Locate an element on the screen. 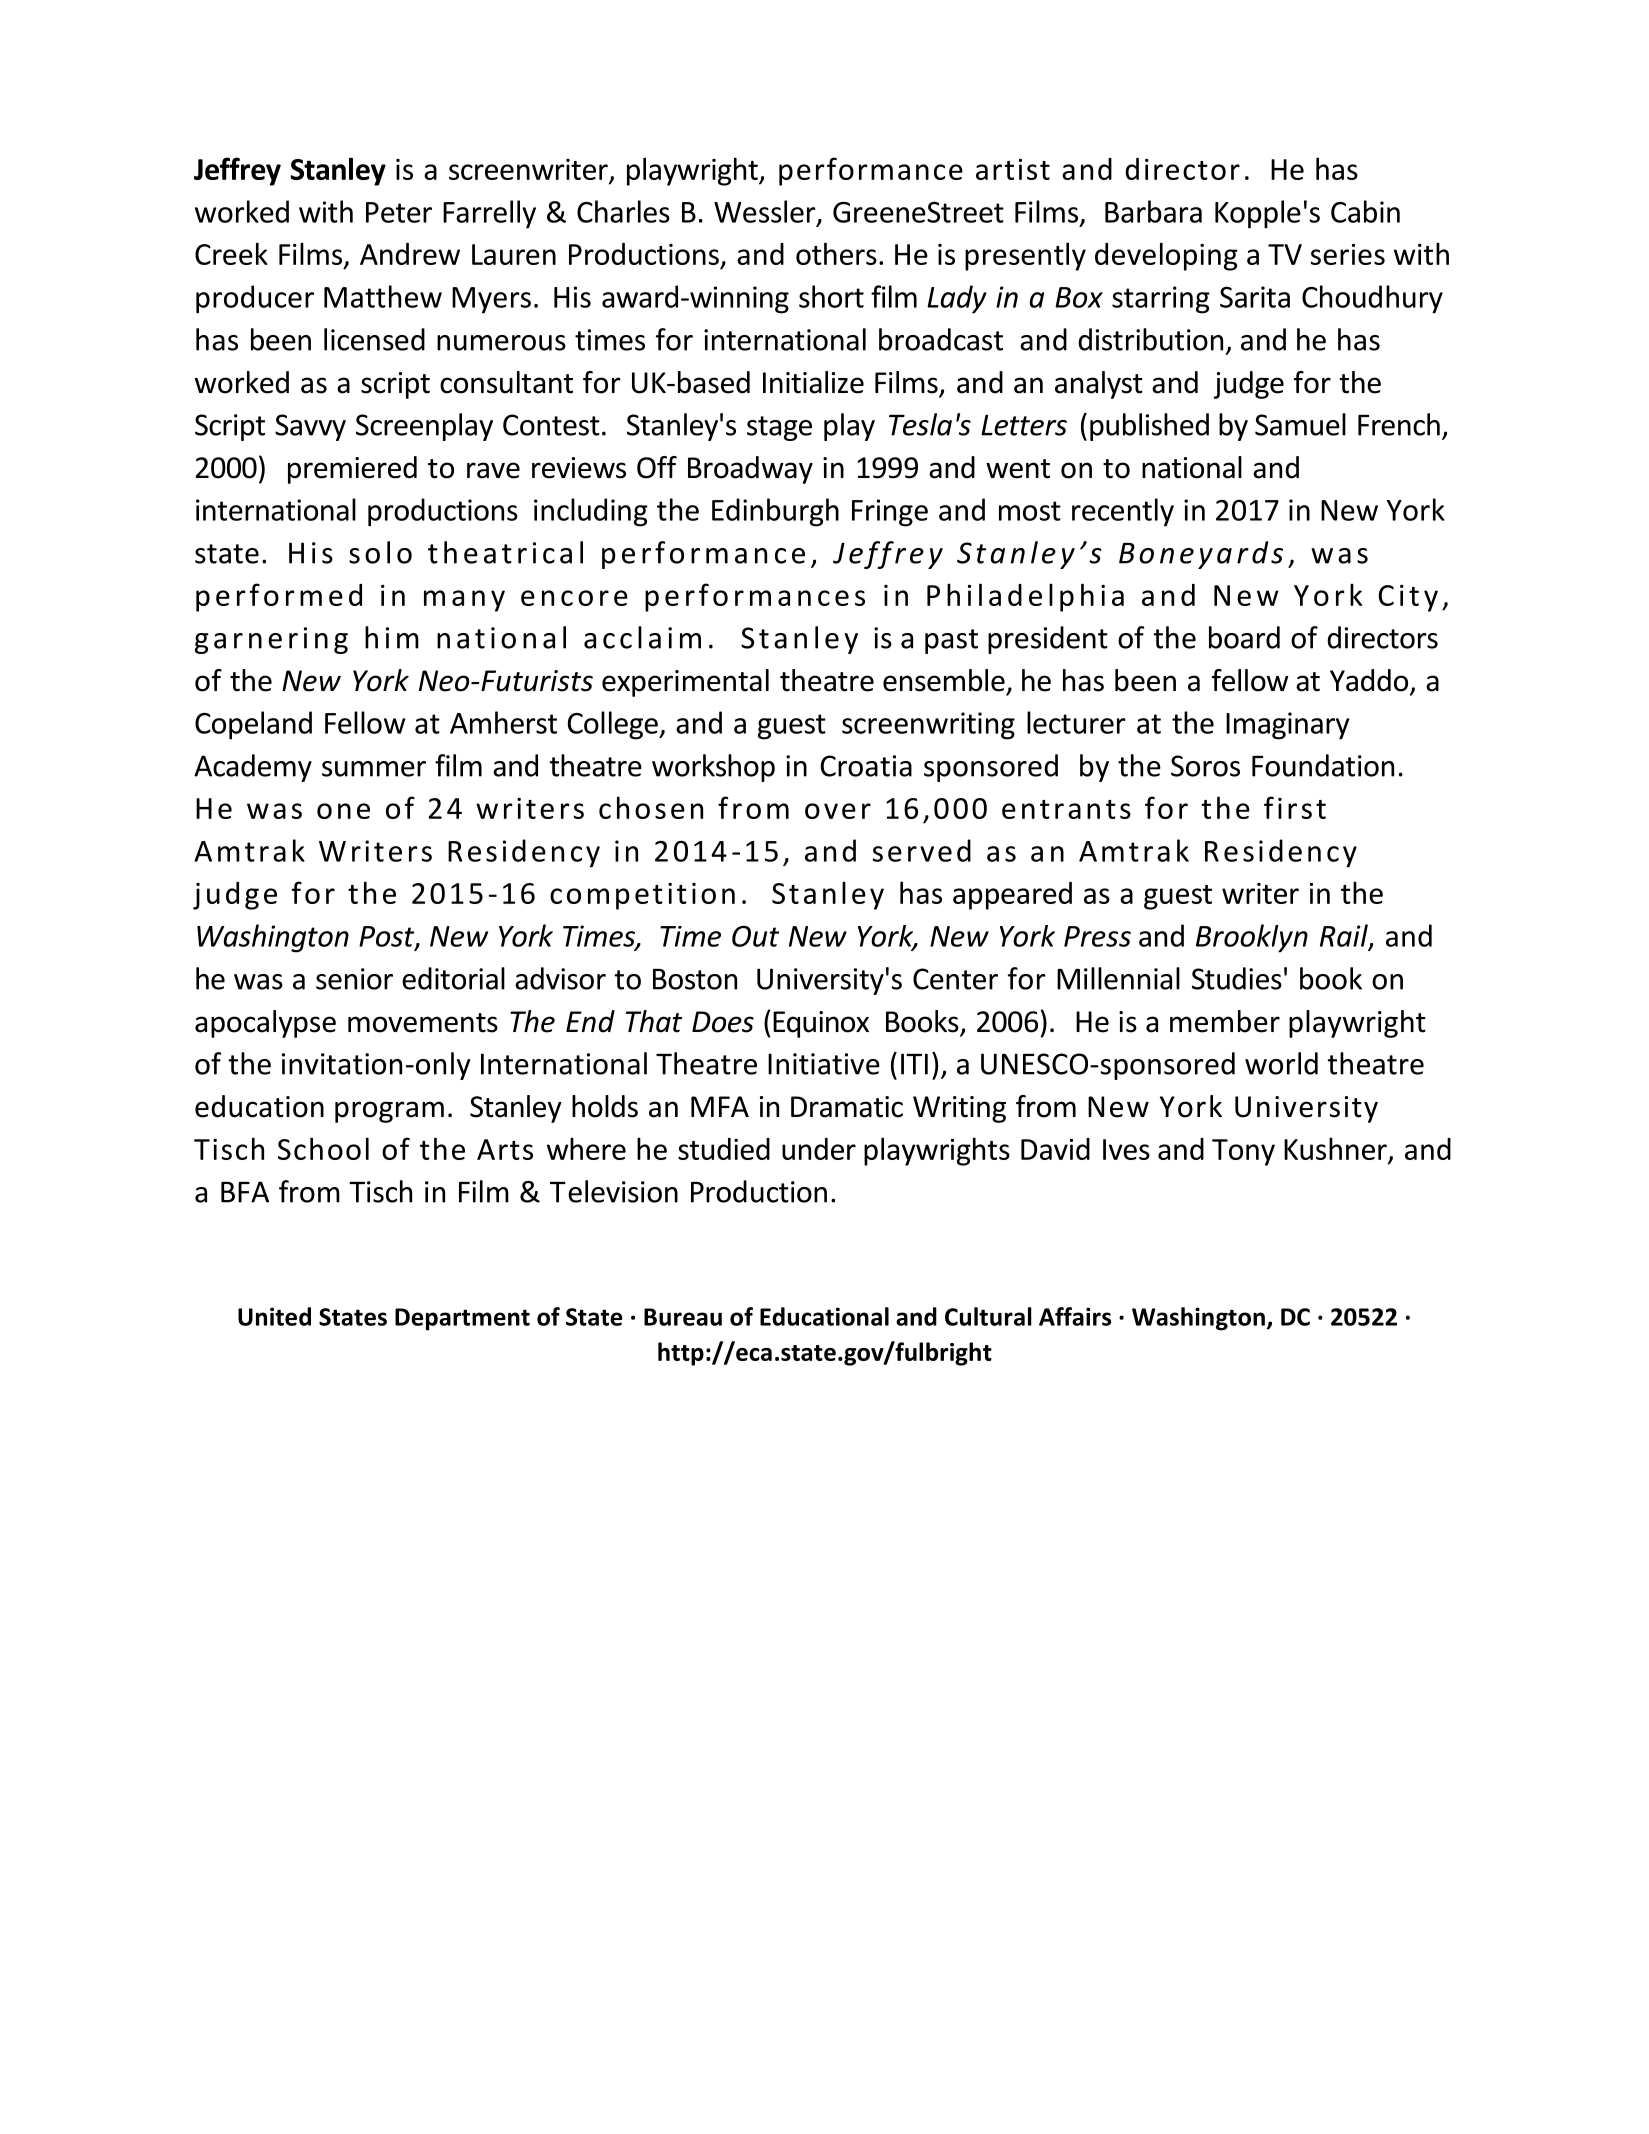 The image size is (1649, 2134). Peter is located at coordinates (399, 212).
